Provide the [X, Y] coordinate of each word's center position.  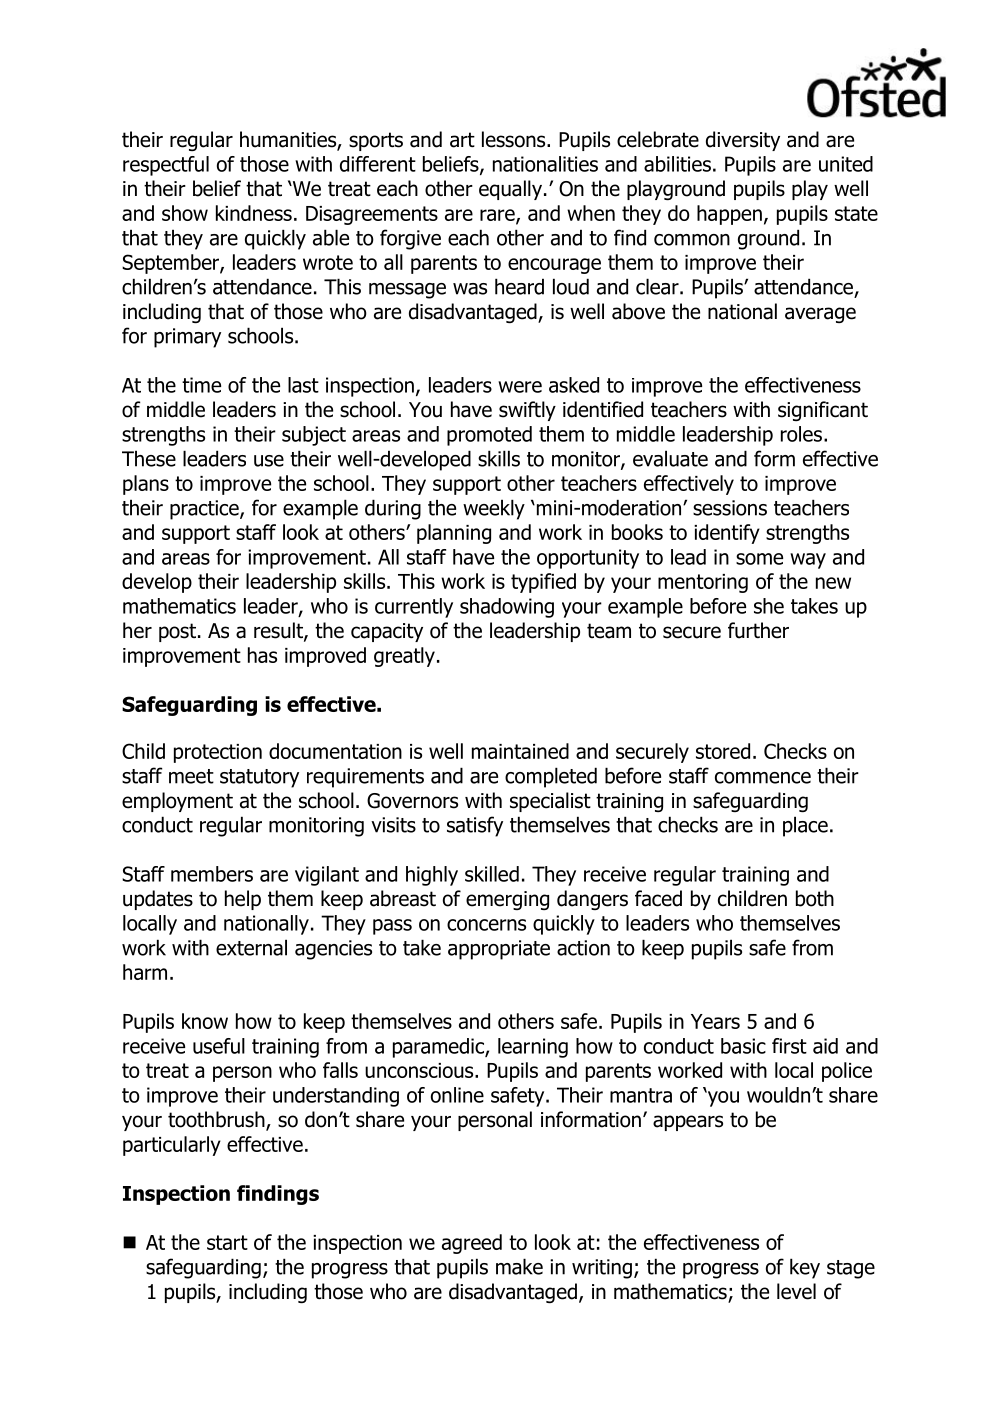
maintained [520, 751]
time [201, 385]
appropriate [499, 950]
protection [218, 753]
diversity [743, 141]
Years [715, 1021]
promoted [489, 436]
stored [723, 751]
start [227, 1242]
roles [801, 434]
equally [512, 190]
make [519, 1266]
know [205, 1021]
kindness [254, 213]
